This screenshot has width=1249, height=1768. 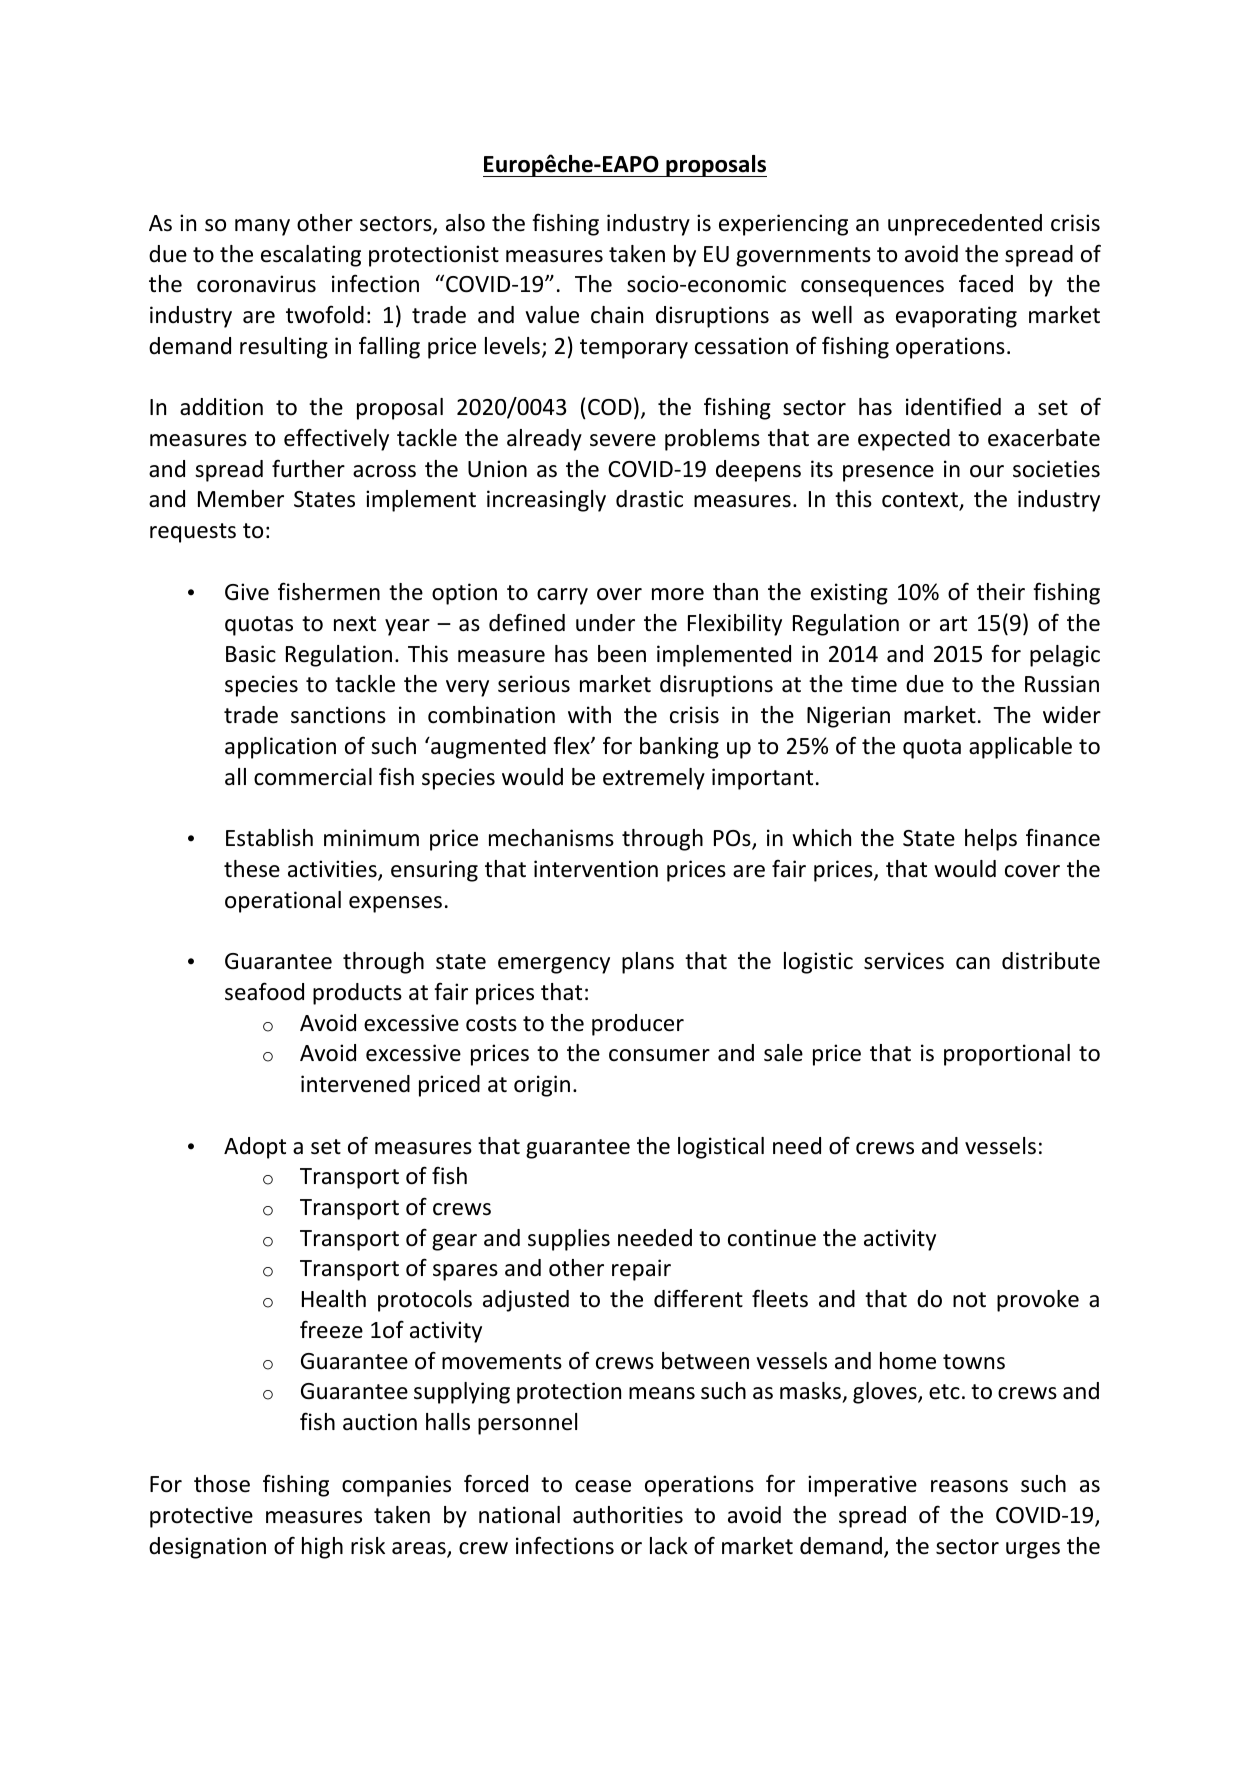 What do you see at coordinates (311, 256) in the screenshot?
I see `escalating` at bounding box center [311, 256].
